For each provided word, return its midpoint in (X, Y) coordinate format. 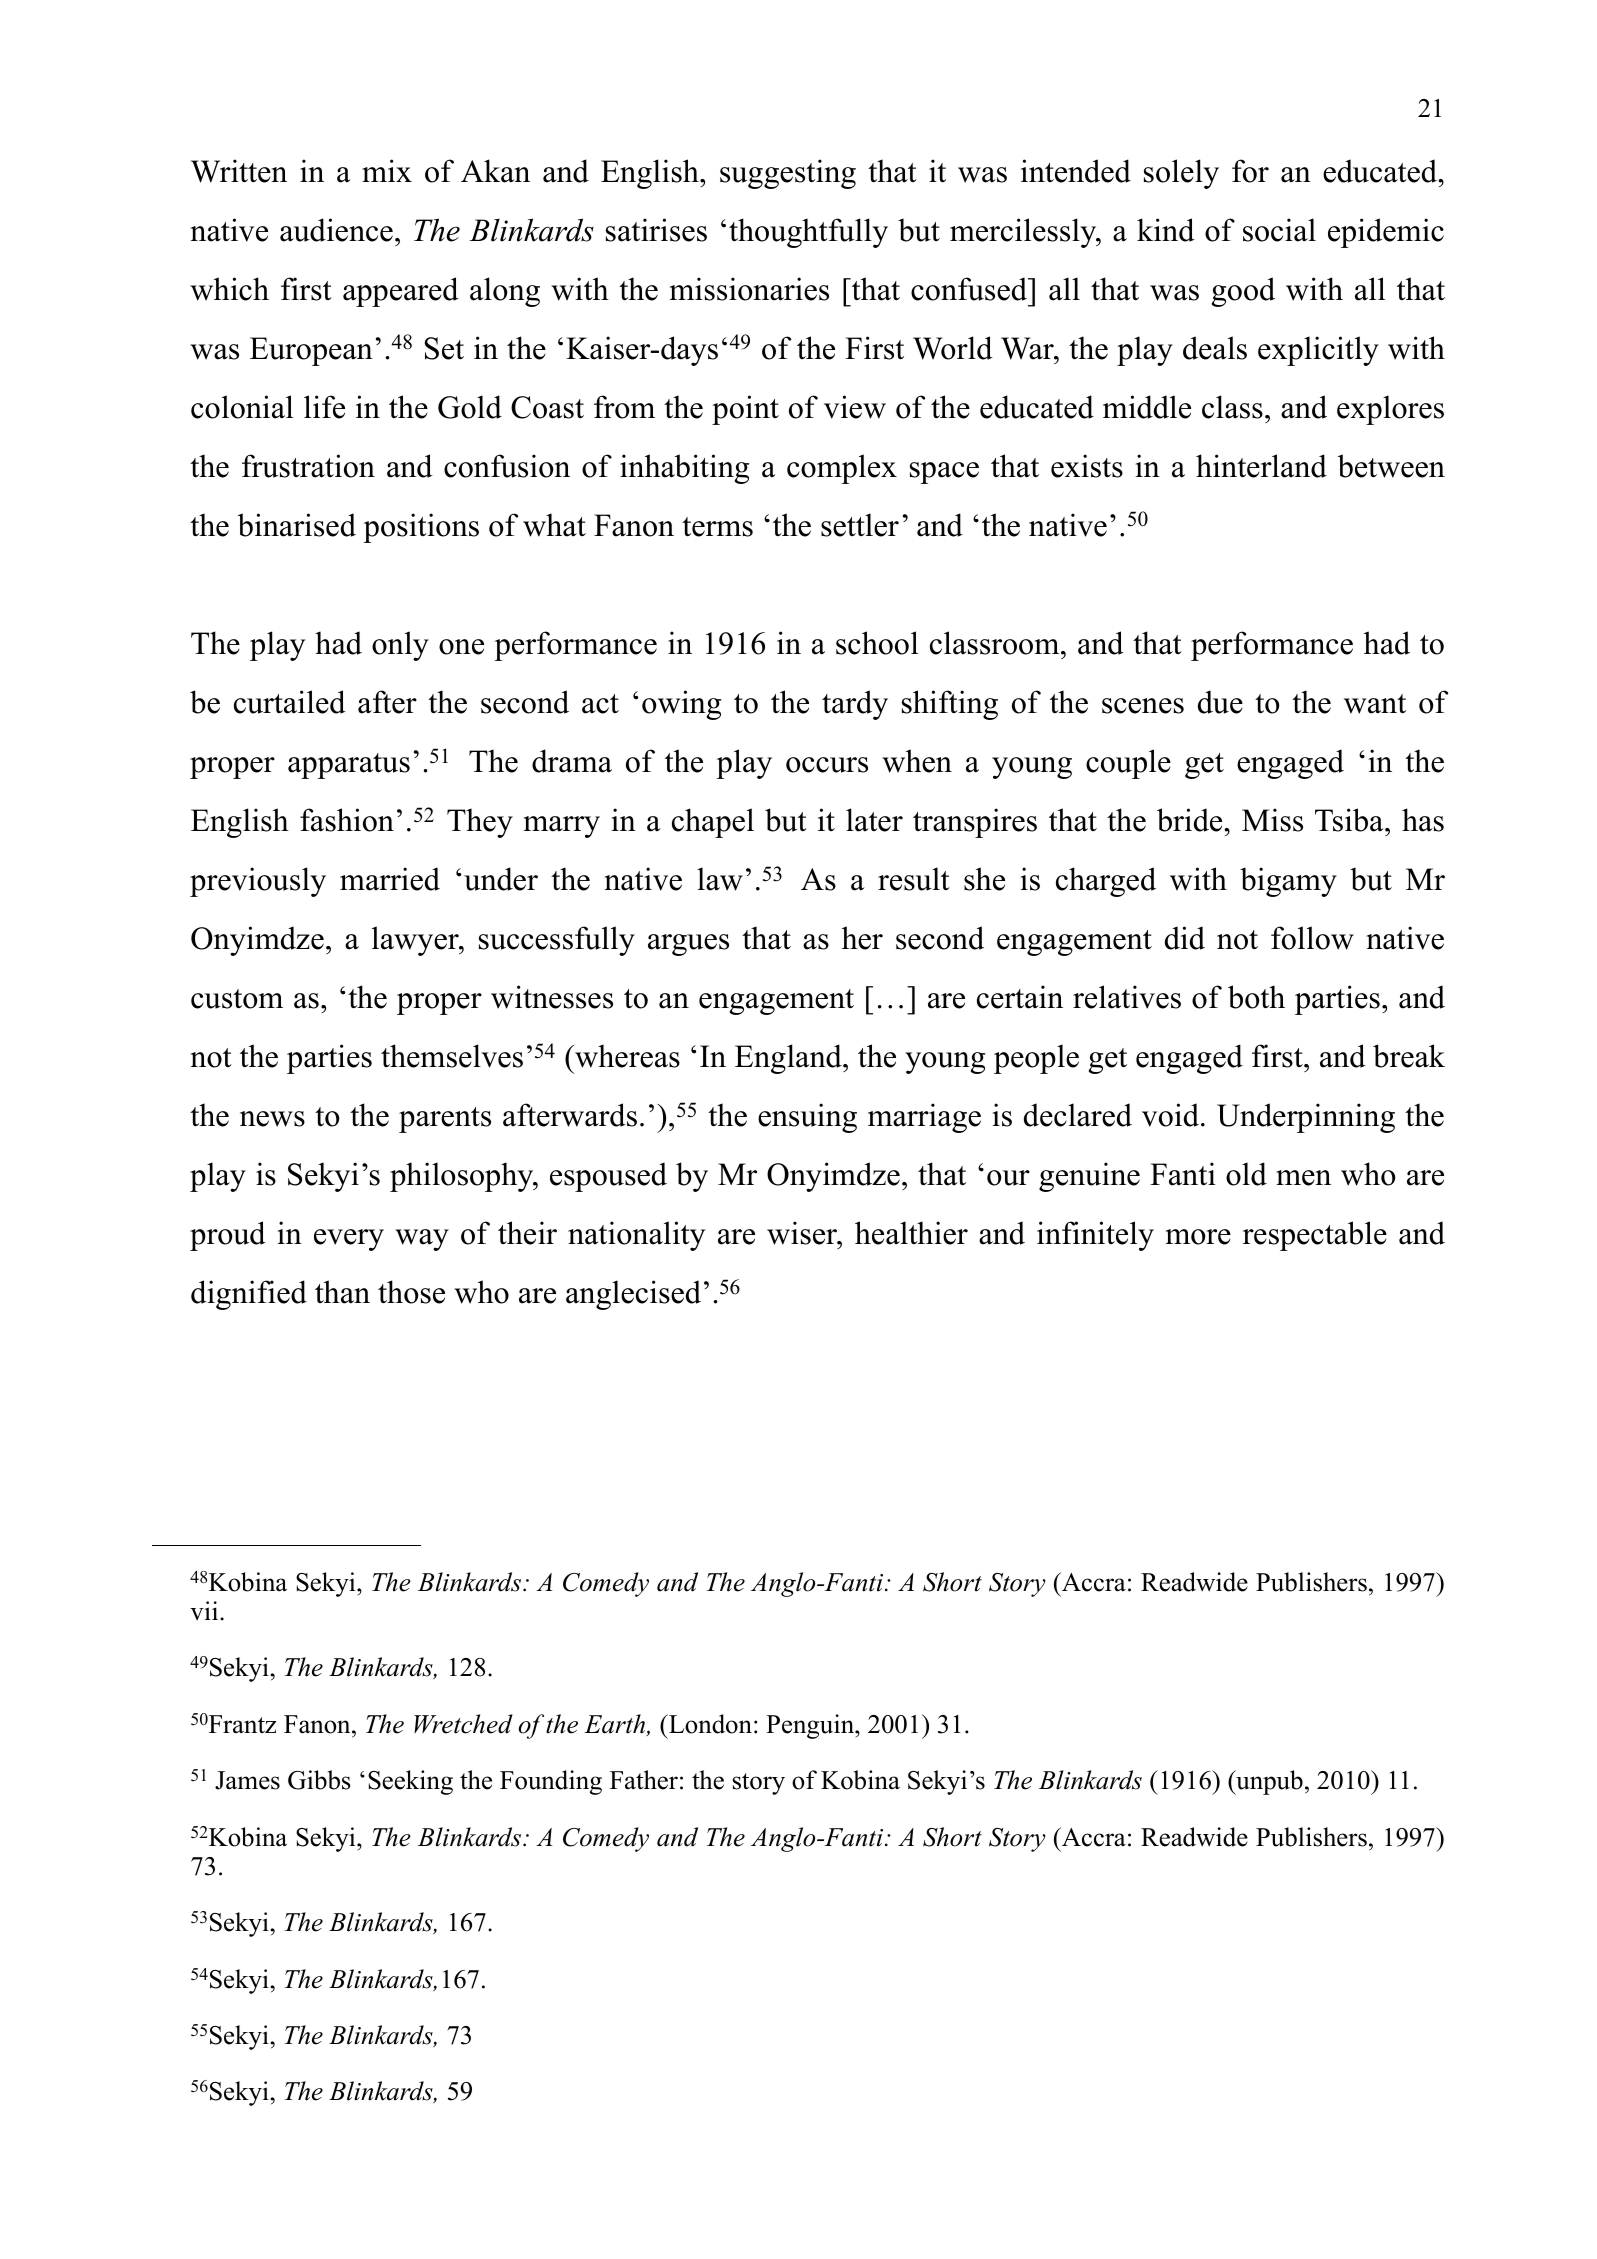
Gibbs (319, 1780)
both (1256, 997)
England (789, 1059)
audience (336, 230)
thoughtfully (808, 233)
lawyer (416, 941)
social (1279, 230)
